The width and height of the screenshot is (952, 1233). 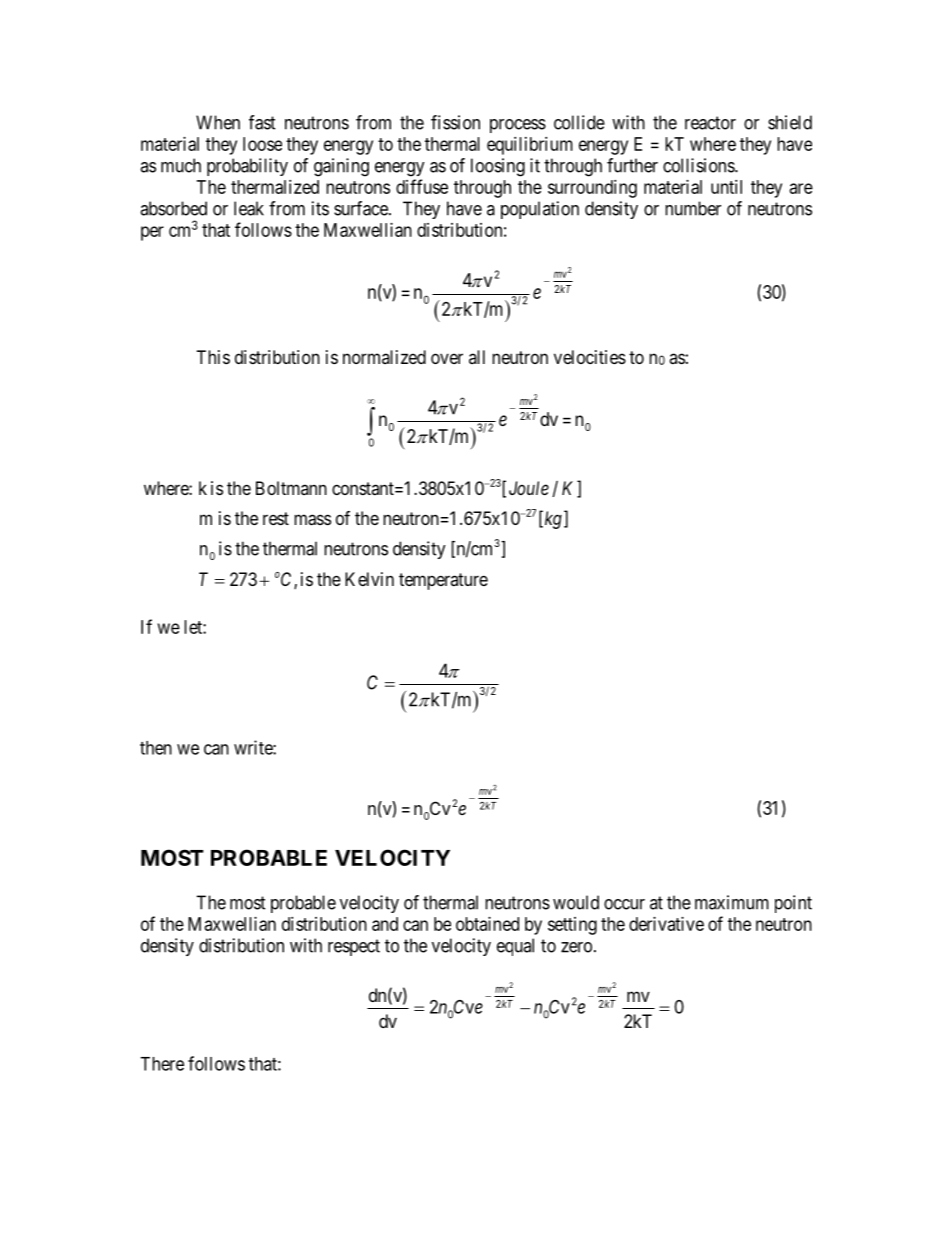 I want to click on rest, so click(x=276, y=518).
